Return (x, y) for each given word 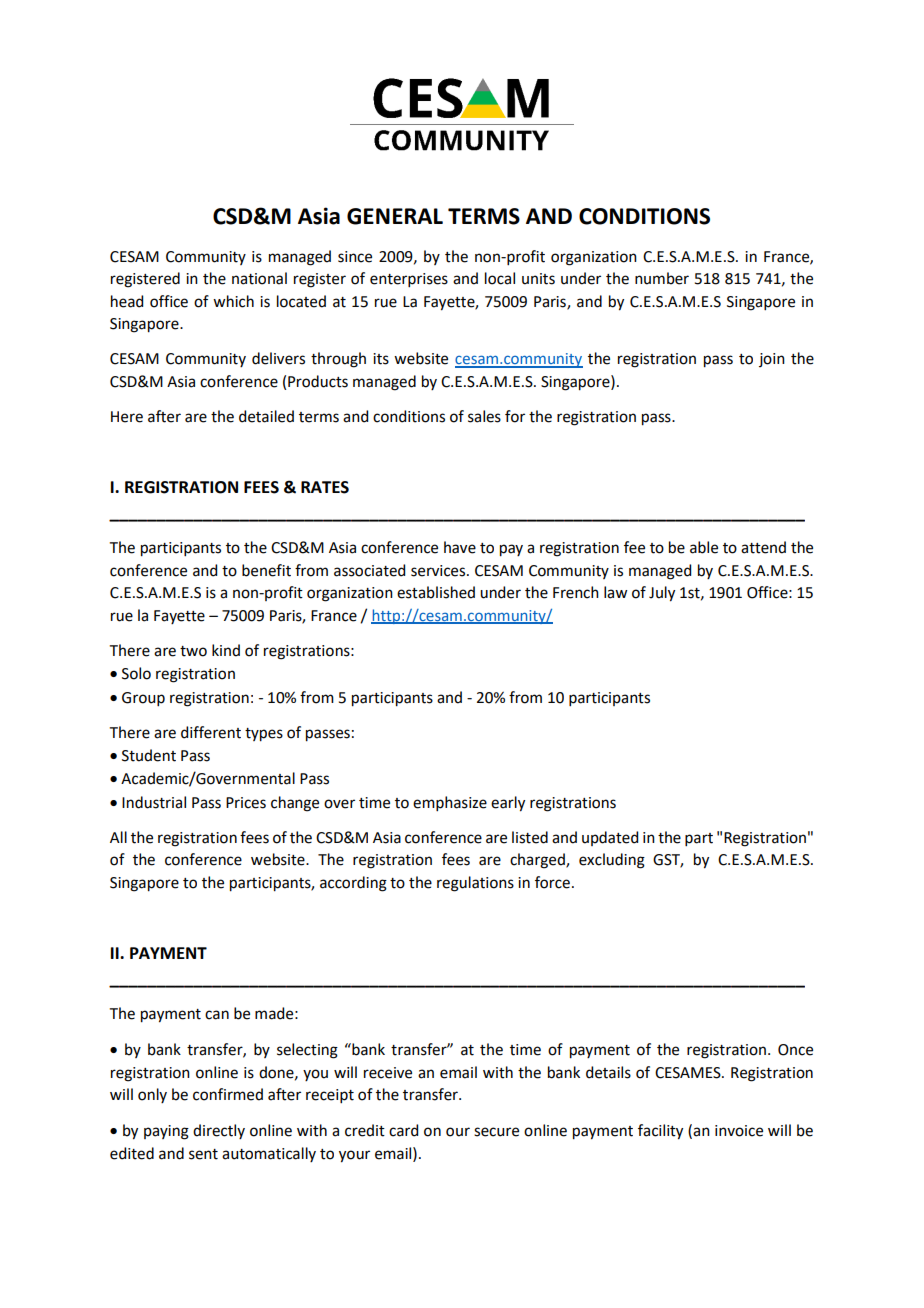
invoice (739, 1131)
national (259, 278)
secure (496, 1132)
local (500, 278)
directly (219, 1131)
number (662, 278)
